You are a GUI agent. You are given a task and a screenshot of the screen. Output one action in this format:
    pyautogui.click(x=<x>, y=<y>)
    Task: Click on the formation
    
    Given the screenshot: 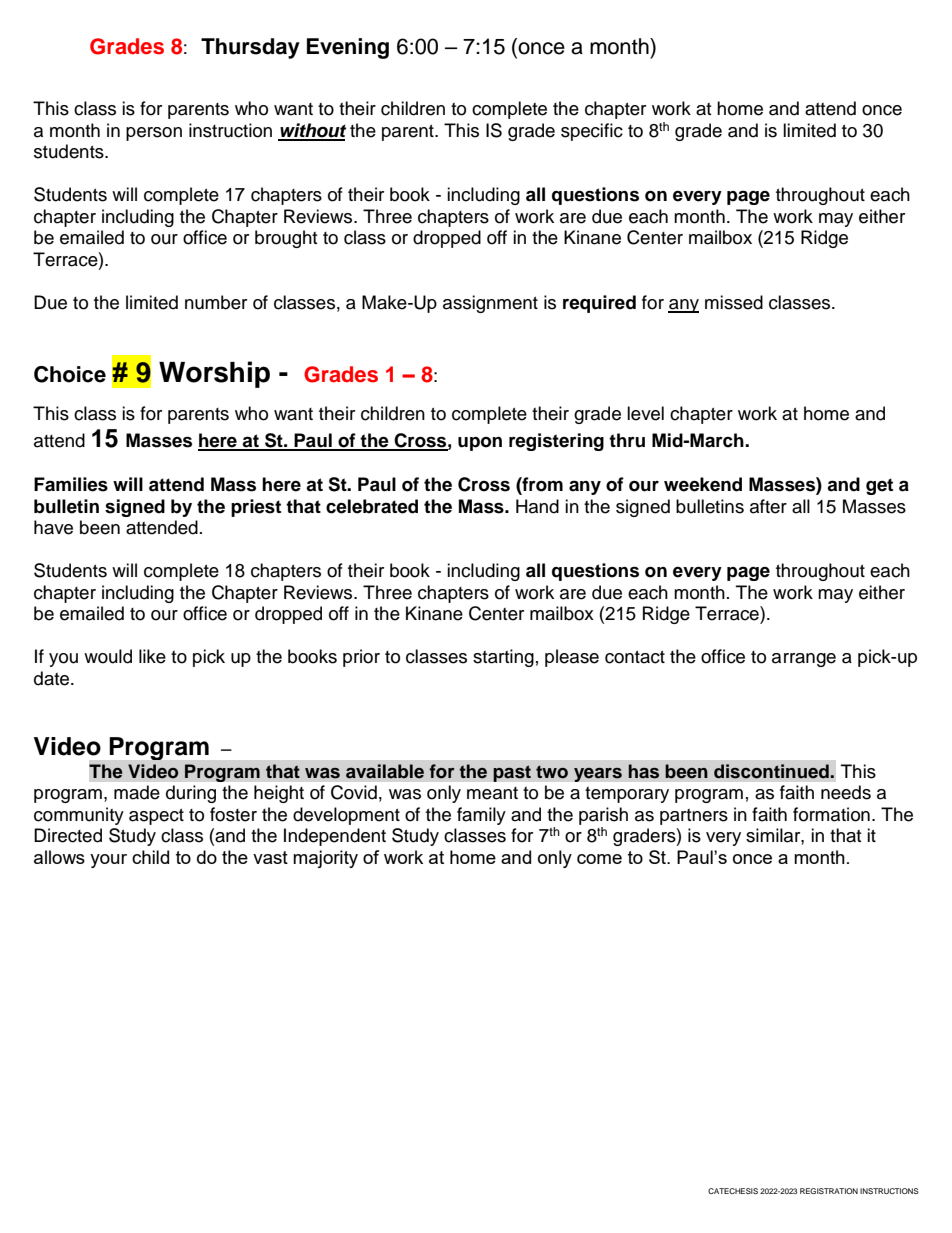 What is the action you would take?
    pyautogui.click(x=831, y=814)
